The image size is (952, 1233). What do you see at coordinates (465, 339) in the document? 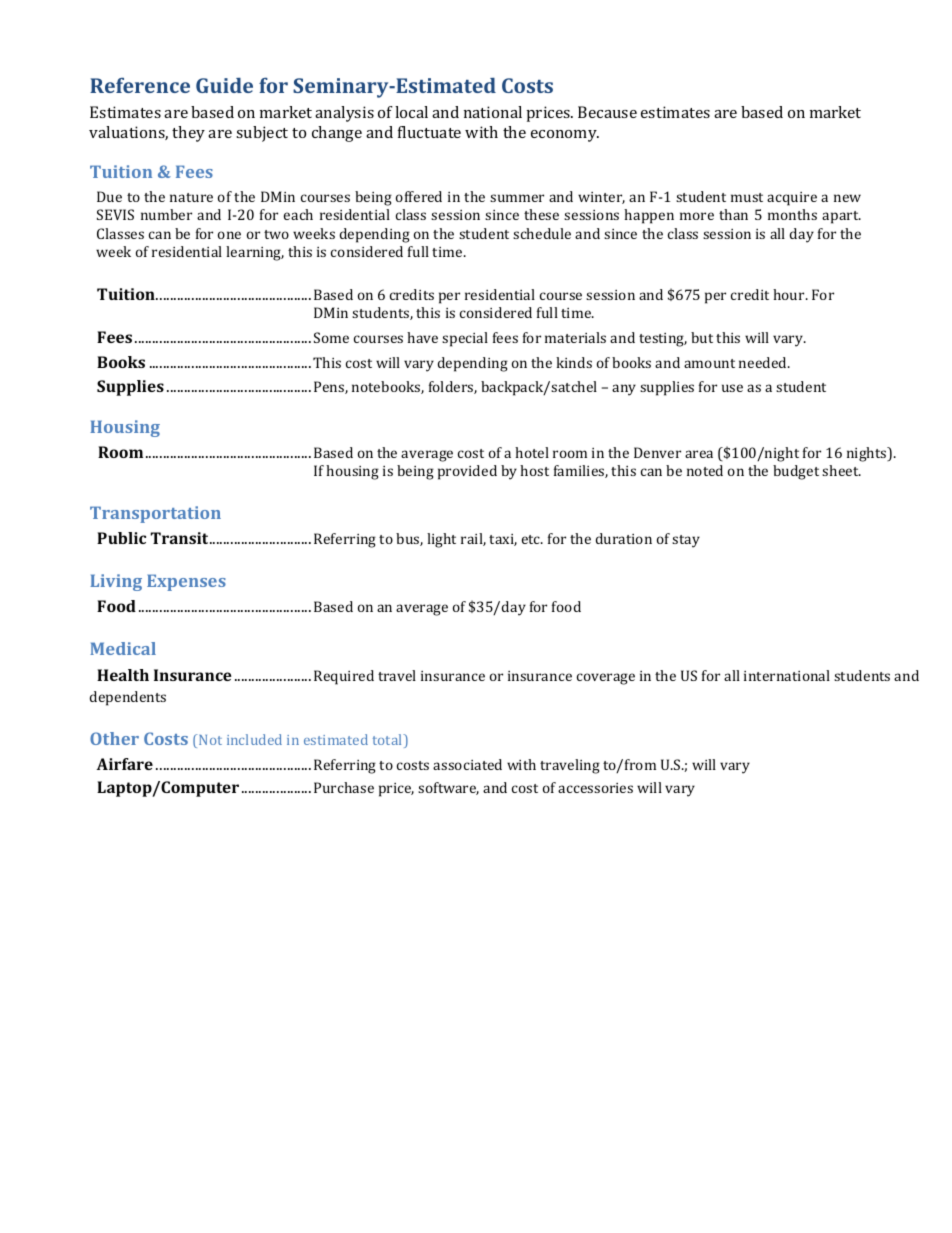
I see `special` at bounding box center [465, 339].
